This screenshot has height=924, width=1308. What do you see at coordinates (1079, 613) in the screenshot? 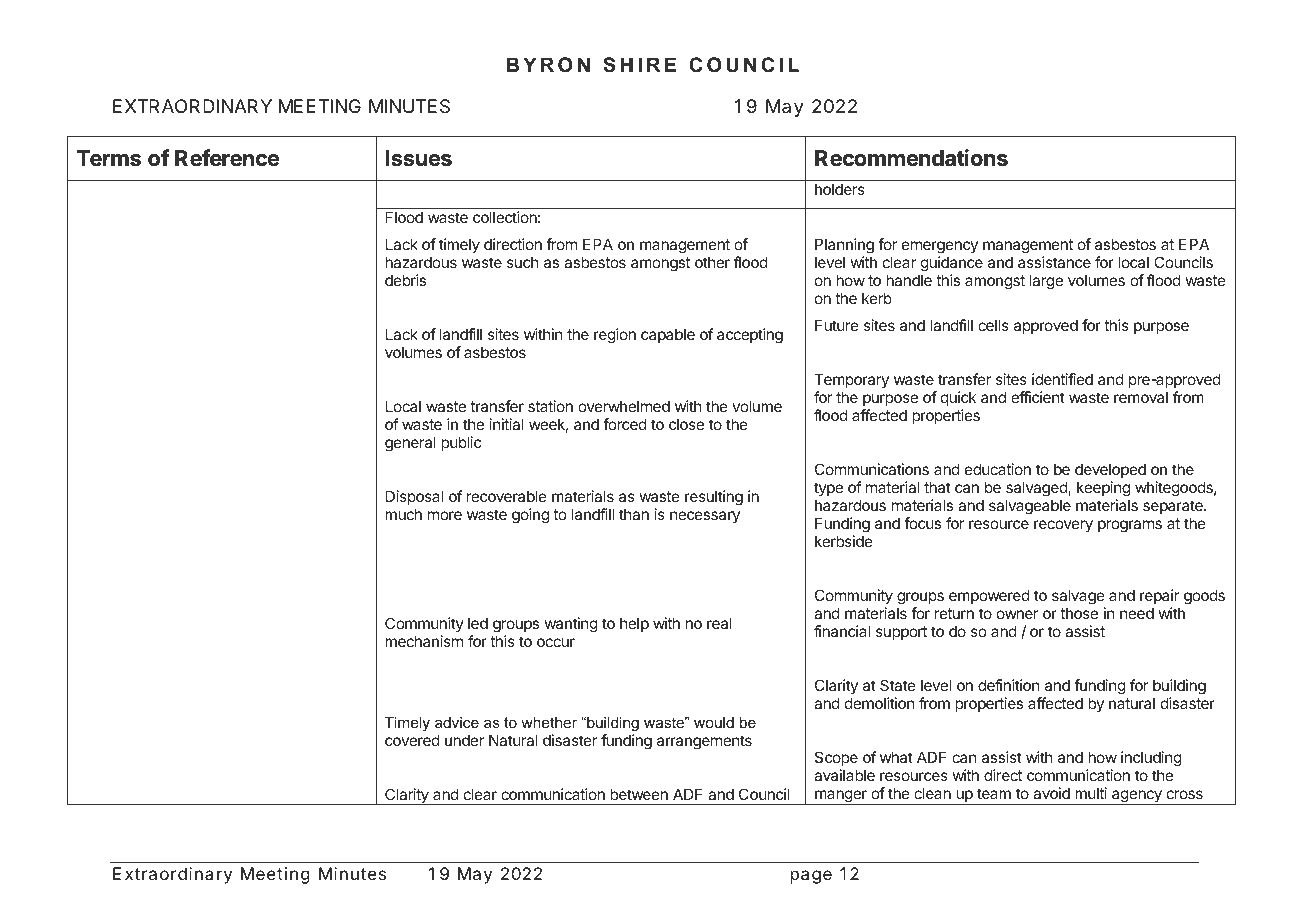
I see `those` at bounding box center [1079, 613].
